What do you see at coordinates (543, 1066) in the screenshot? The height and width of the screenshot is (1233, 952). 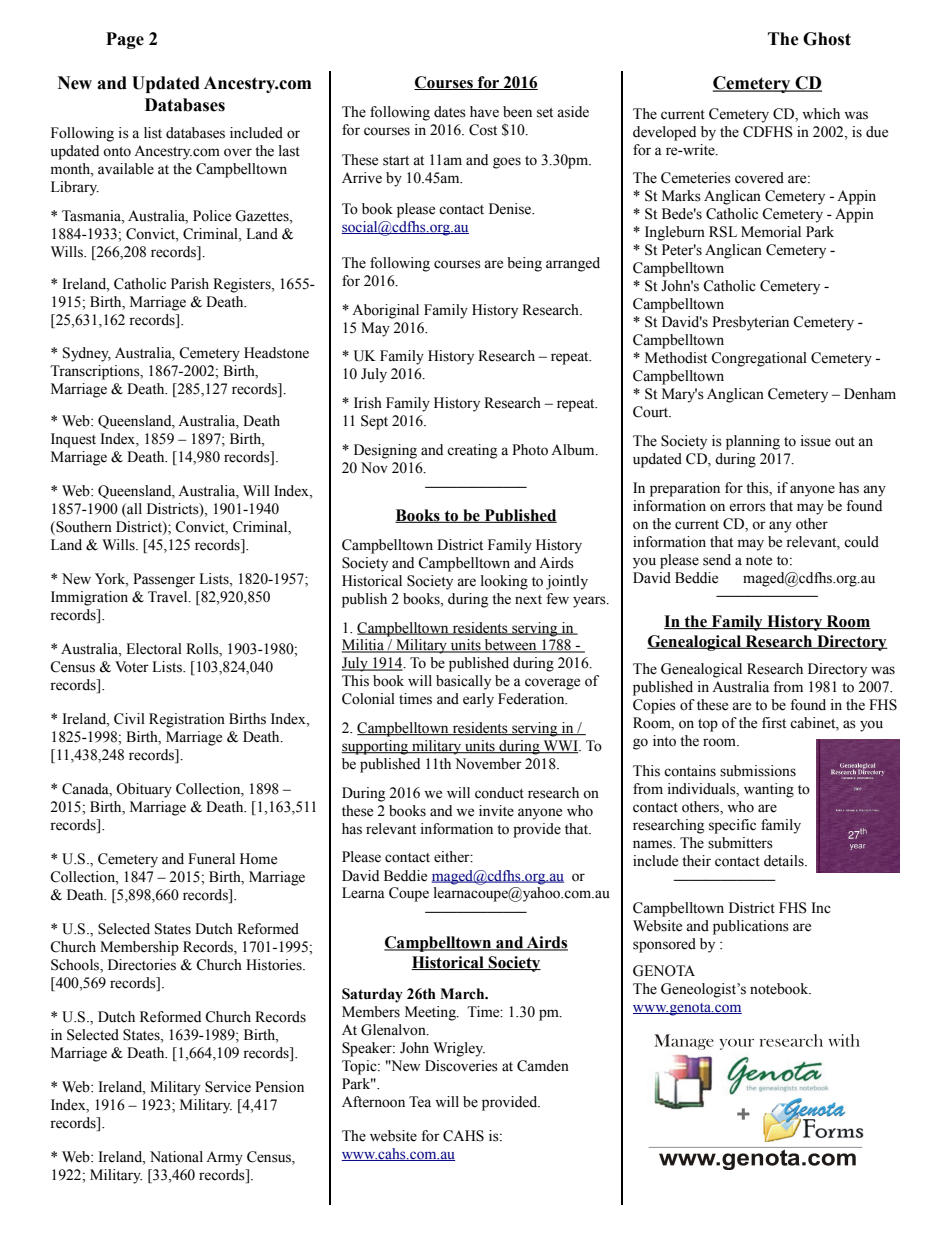 I see `Camden` at bounding box center [543, 1066].
